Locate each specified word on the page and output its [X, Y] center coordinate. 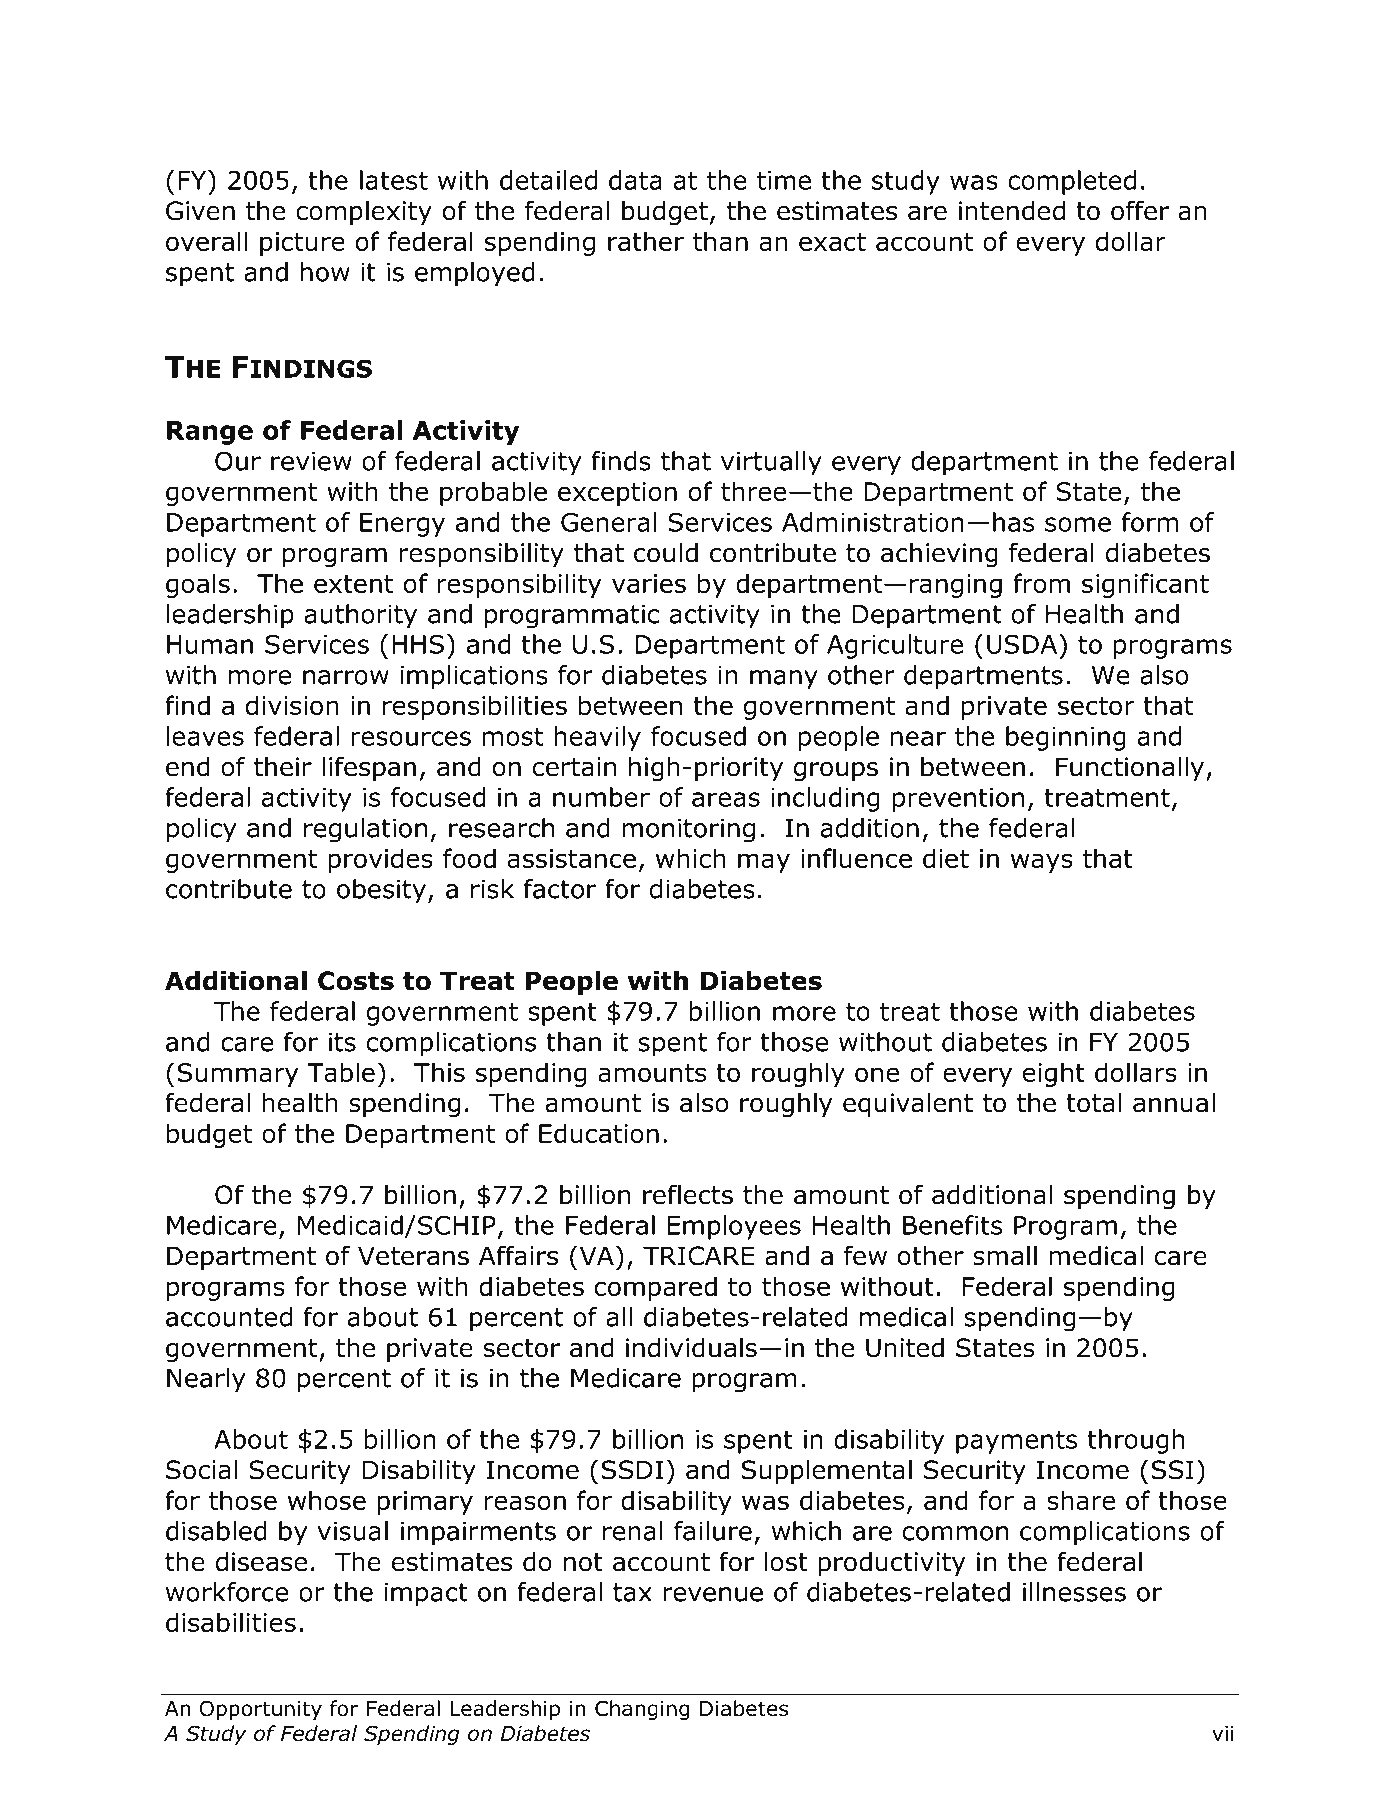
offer [1140, 210]
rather [646, 241]
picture [302, 244]
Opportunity [261, 1710]
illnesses [1074, 1592]
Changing [642, 1710]
